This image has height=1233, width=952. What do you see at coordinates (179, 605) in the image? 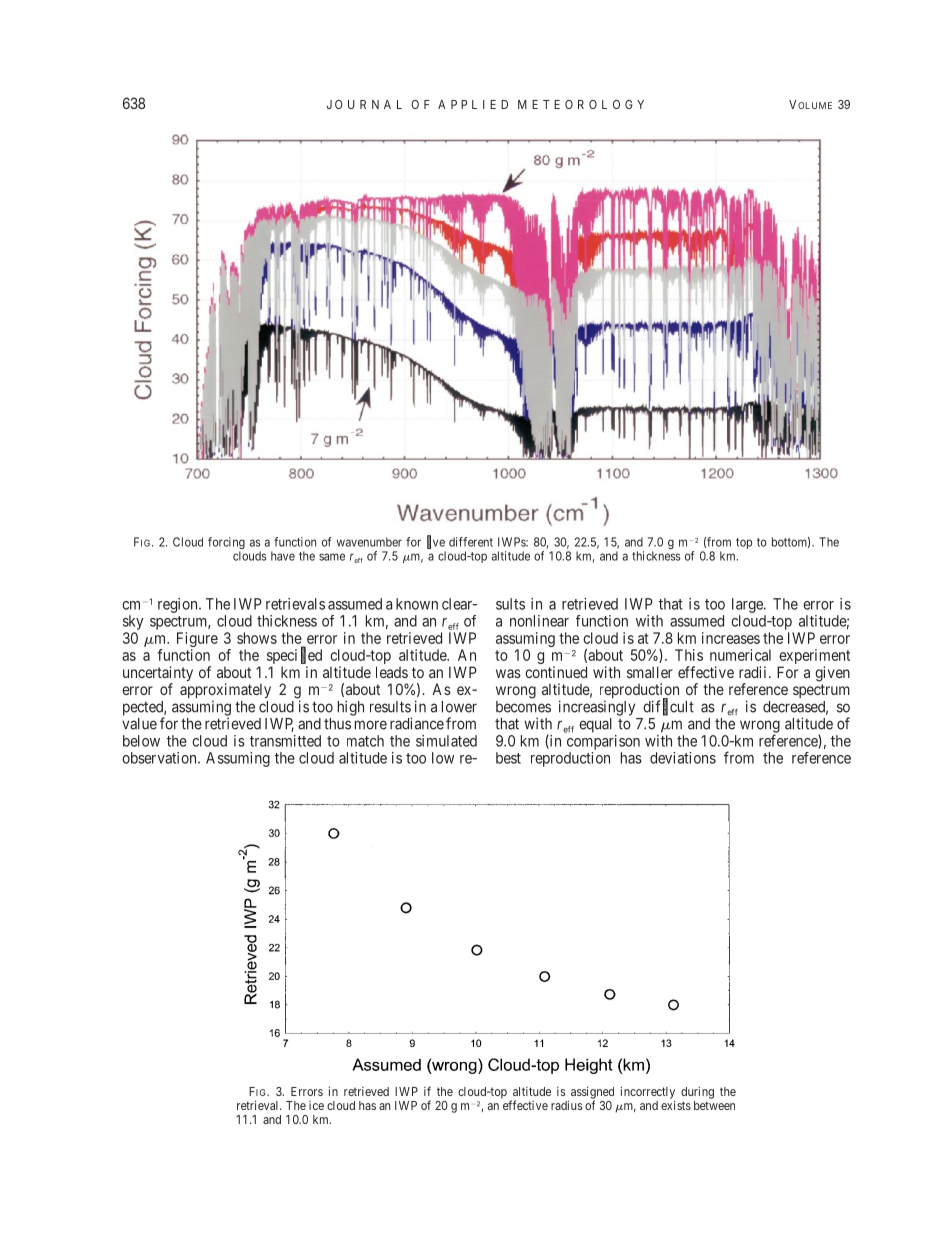
I see `region` at bounding box center [179, 605].
